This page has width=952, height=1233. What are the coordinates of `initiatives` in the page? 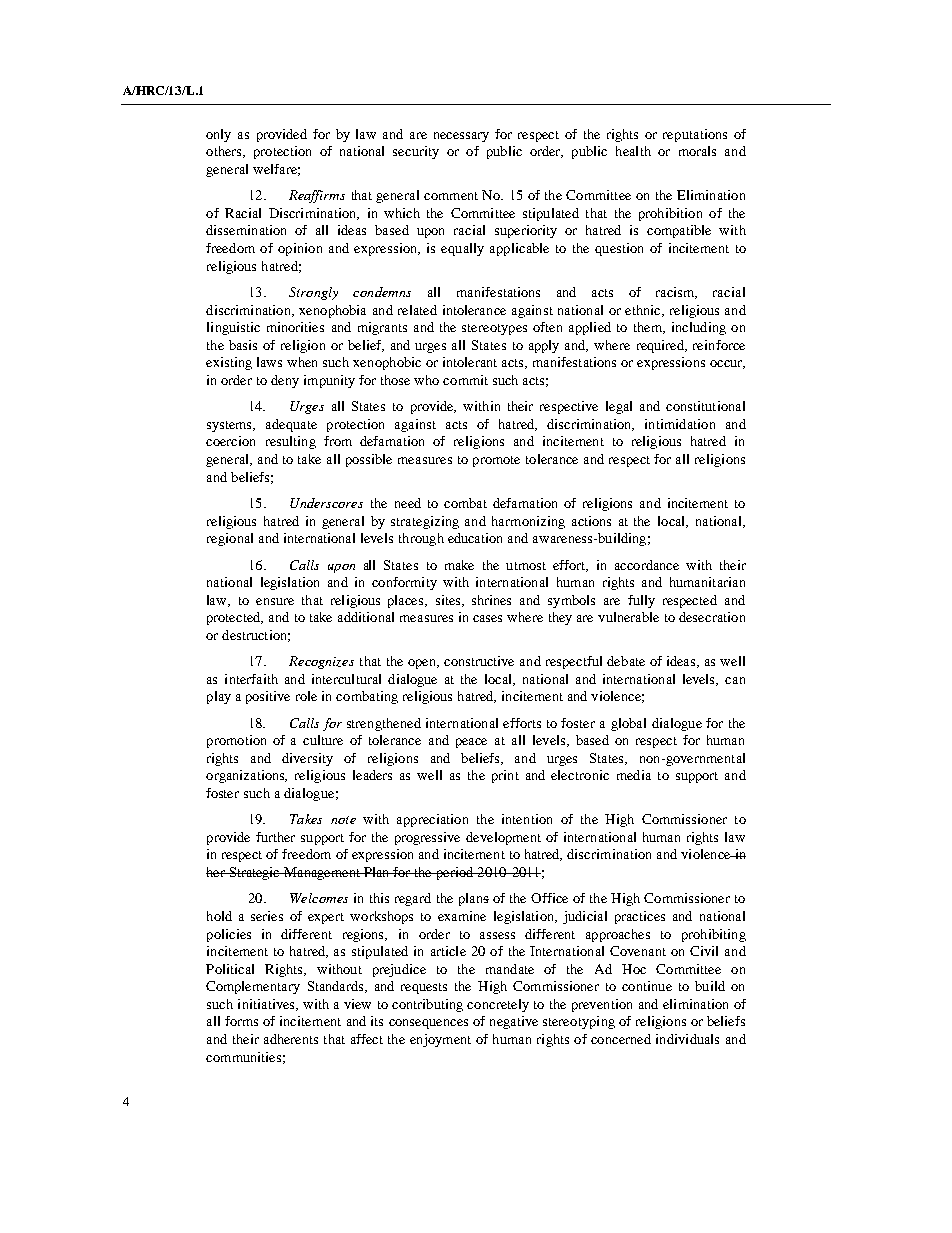 It's located at (267, 1005).
